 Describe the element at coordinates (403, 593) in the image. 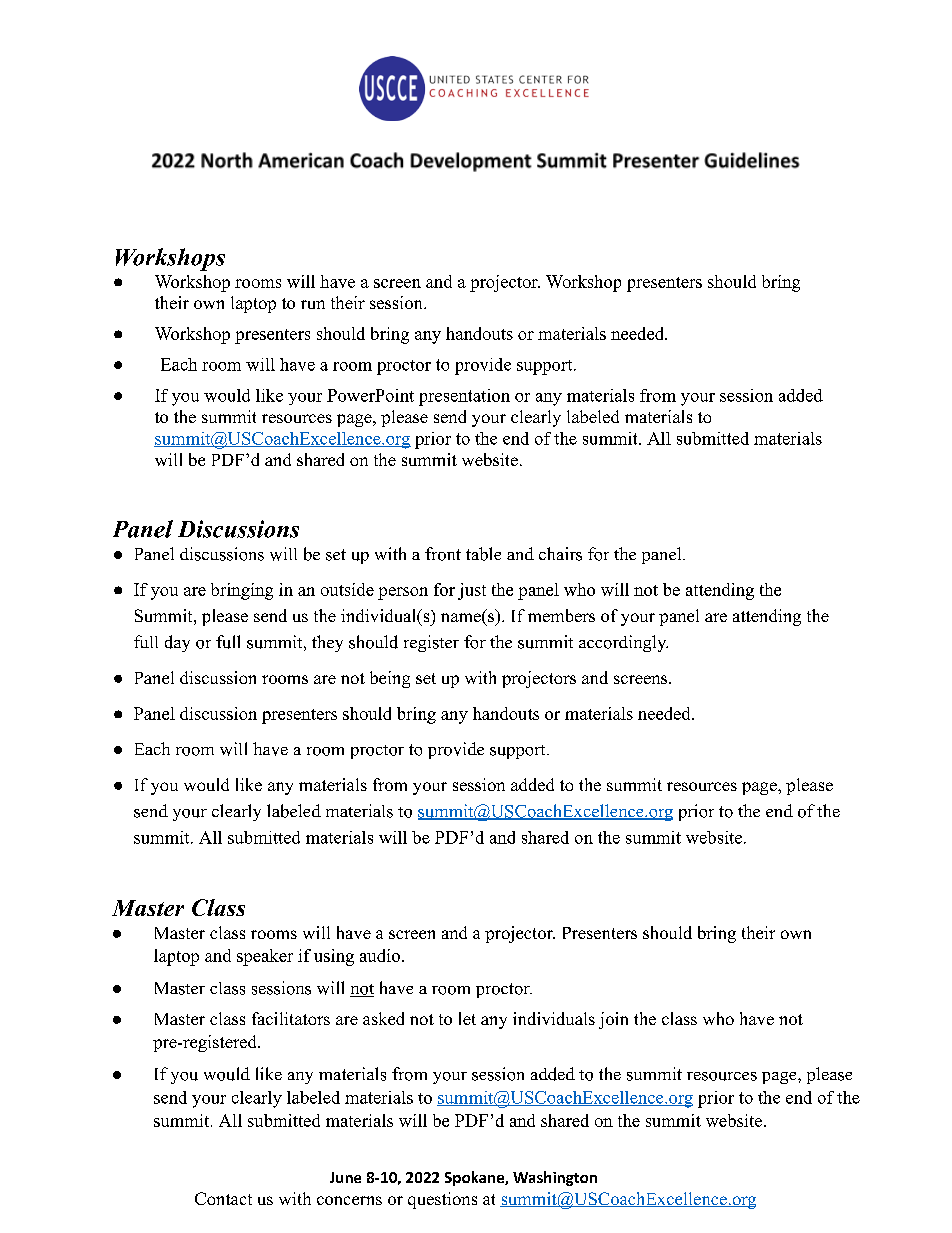

I see `person` at that location.
